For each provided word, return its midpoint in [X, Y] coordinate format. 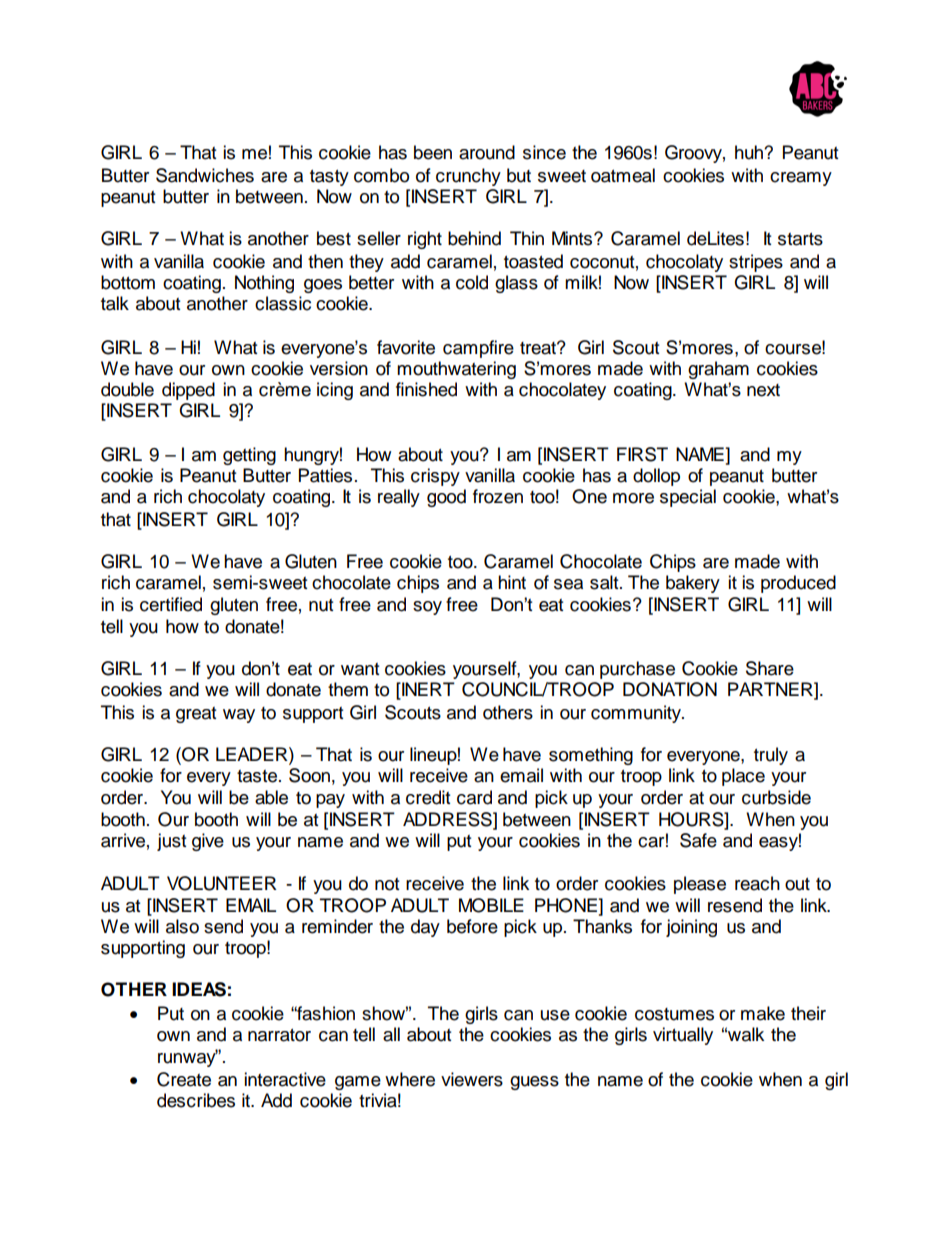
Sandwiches [205, 175]
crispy [435, 477]
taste [258, 776]
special [688, 498]
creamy [801, 179]
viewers [472, 1079]
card [474, 797]
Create [184, 1079]
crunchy [468, 177]
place [743, 777]
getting [249, 456]
